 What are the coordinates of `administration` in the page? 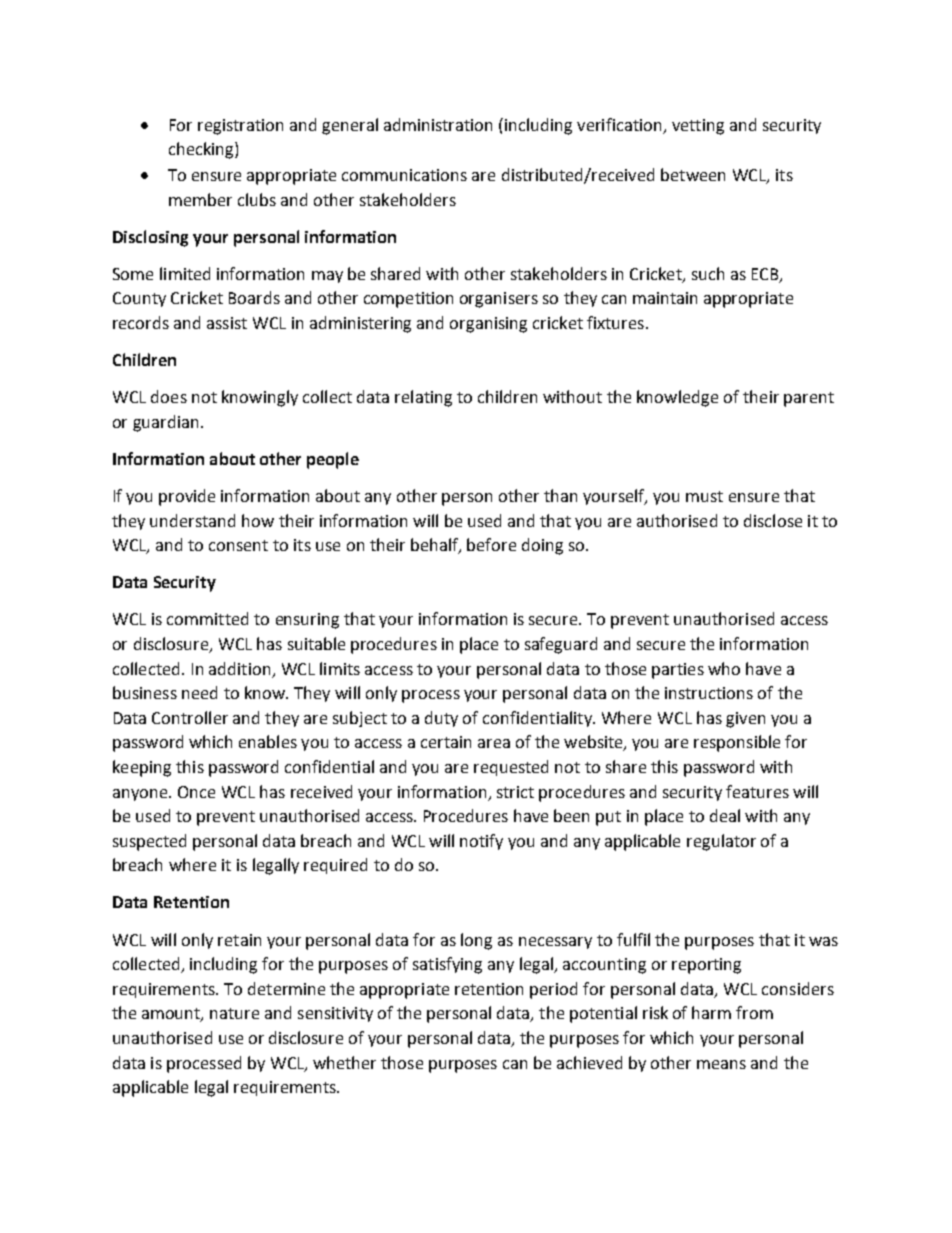 It's located at (438, 124).
